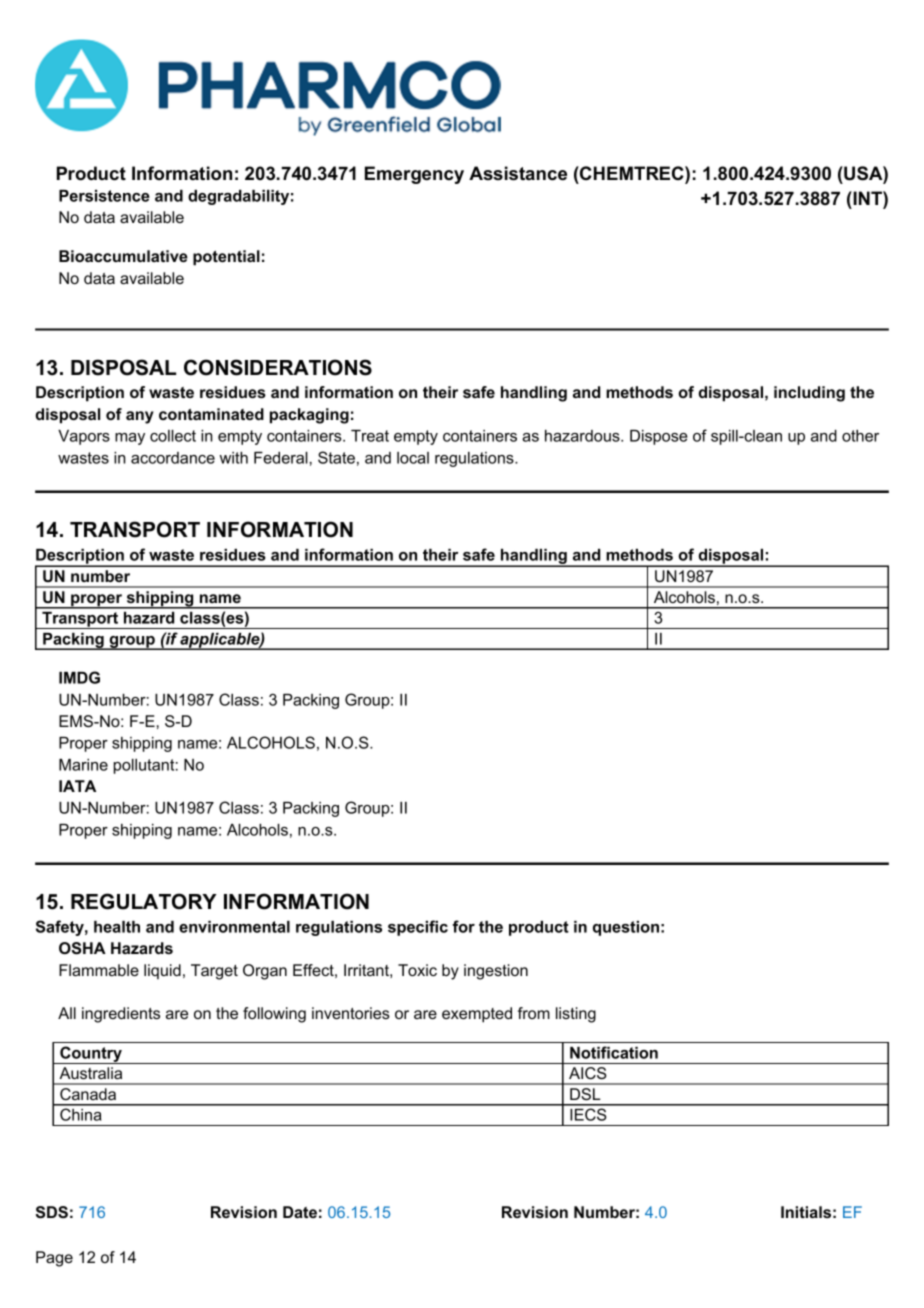 Image resolution: width=924 pixels, height=1308 pixels. Describe the element at coordinates (52, 1212) in the screenshot. I see `SDS` at that location.
